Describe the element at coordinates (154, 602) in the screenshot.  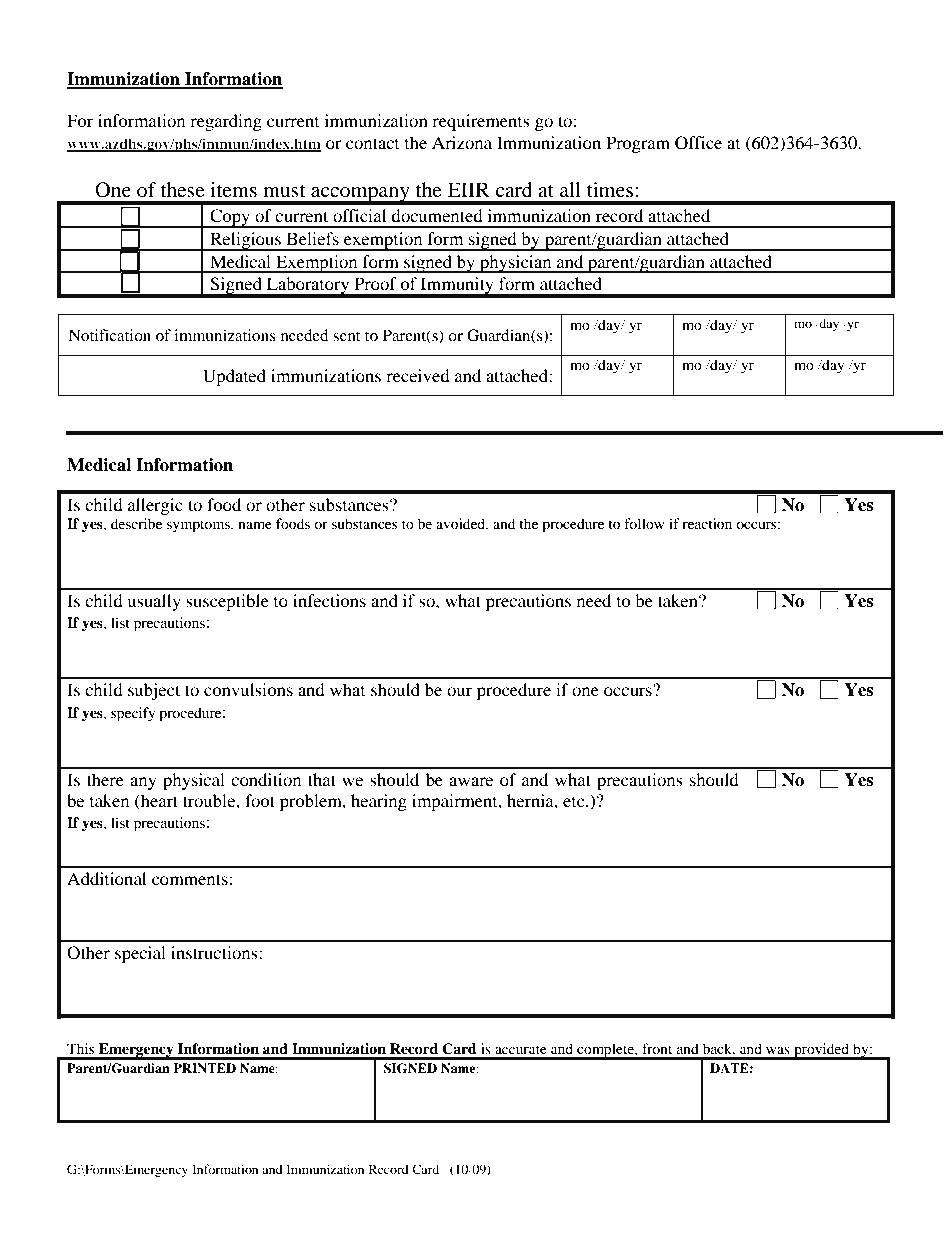
I see `usually` at that location.
